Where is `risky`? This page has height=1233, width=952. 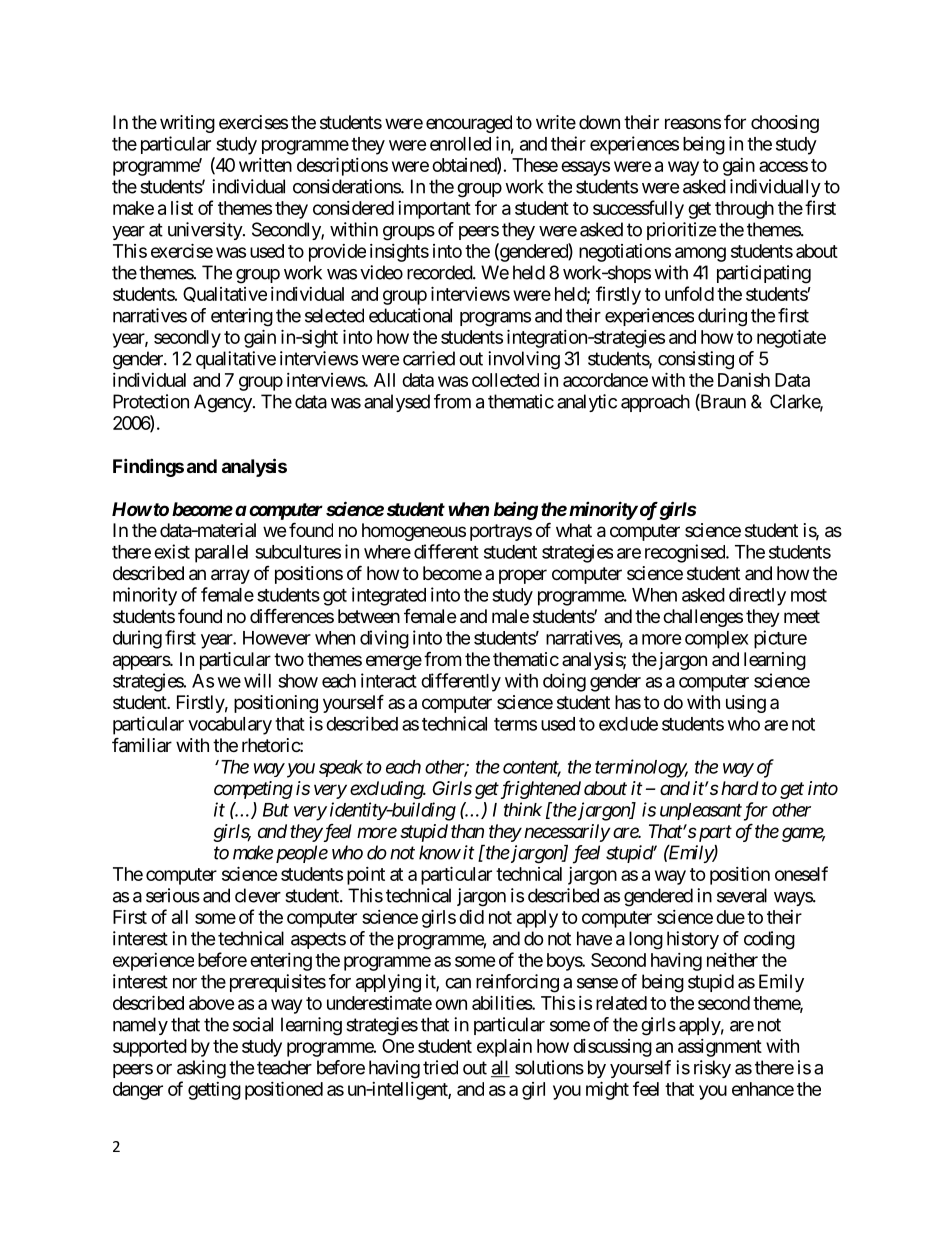 risky is located at coordinates (712, 1069).
